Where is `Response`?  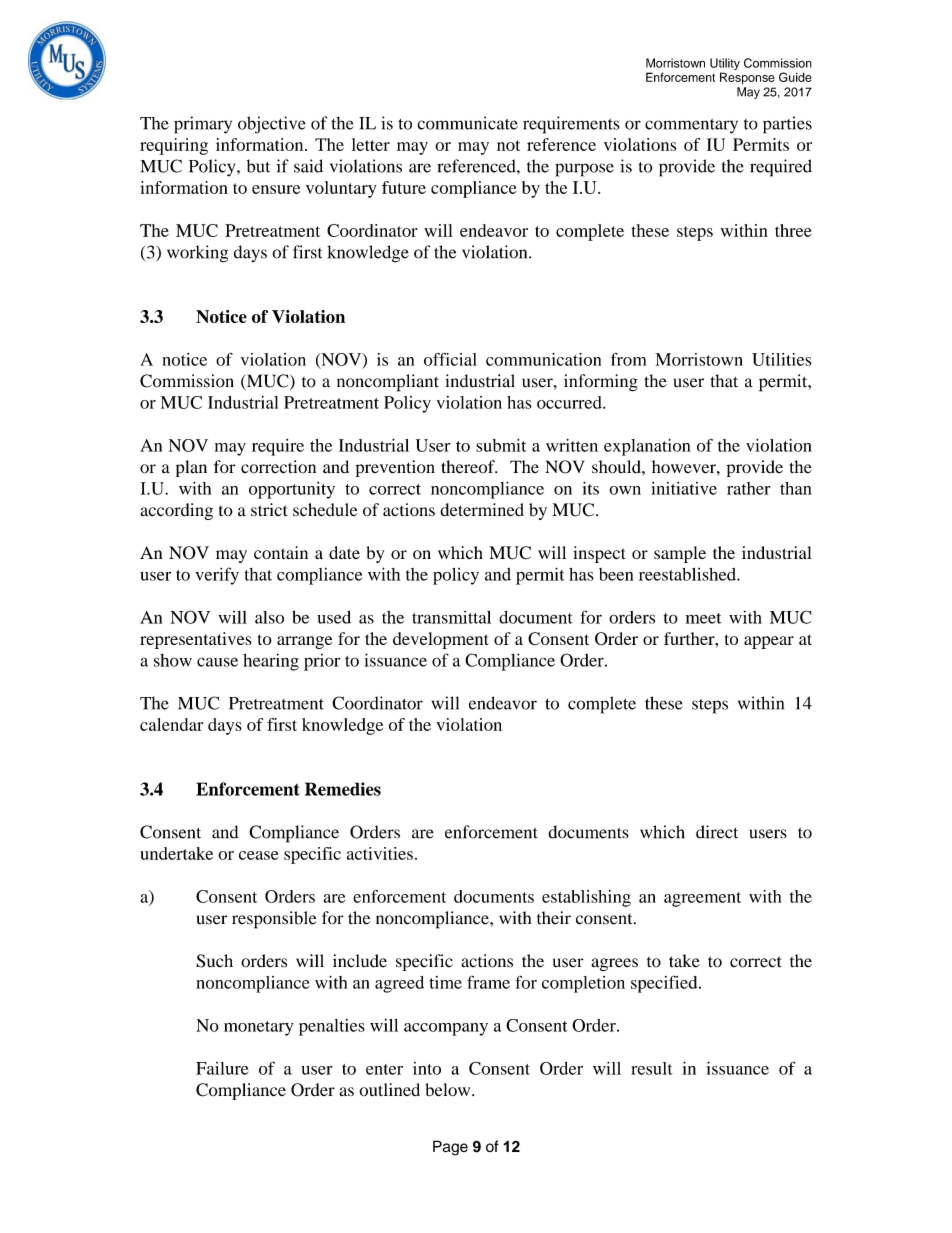 Response is located at coordinates (747, 78).
